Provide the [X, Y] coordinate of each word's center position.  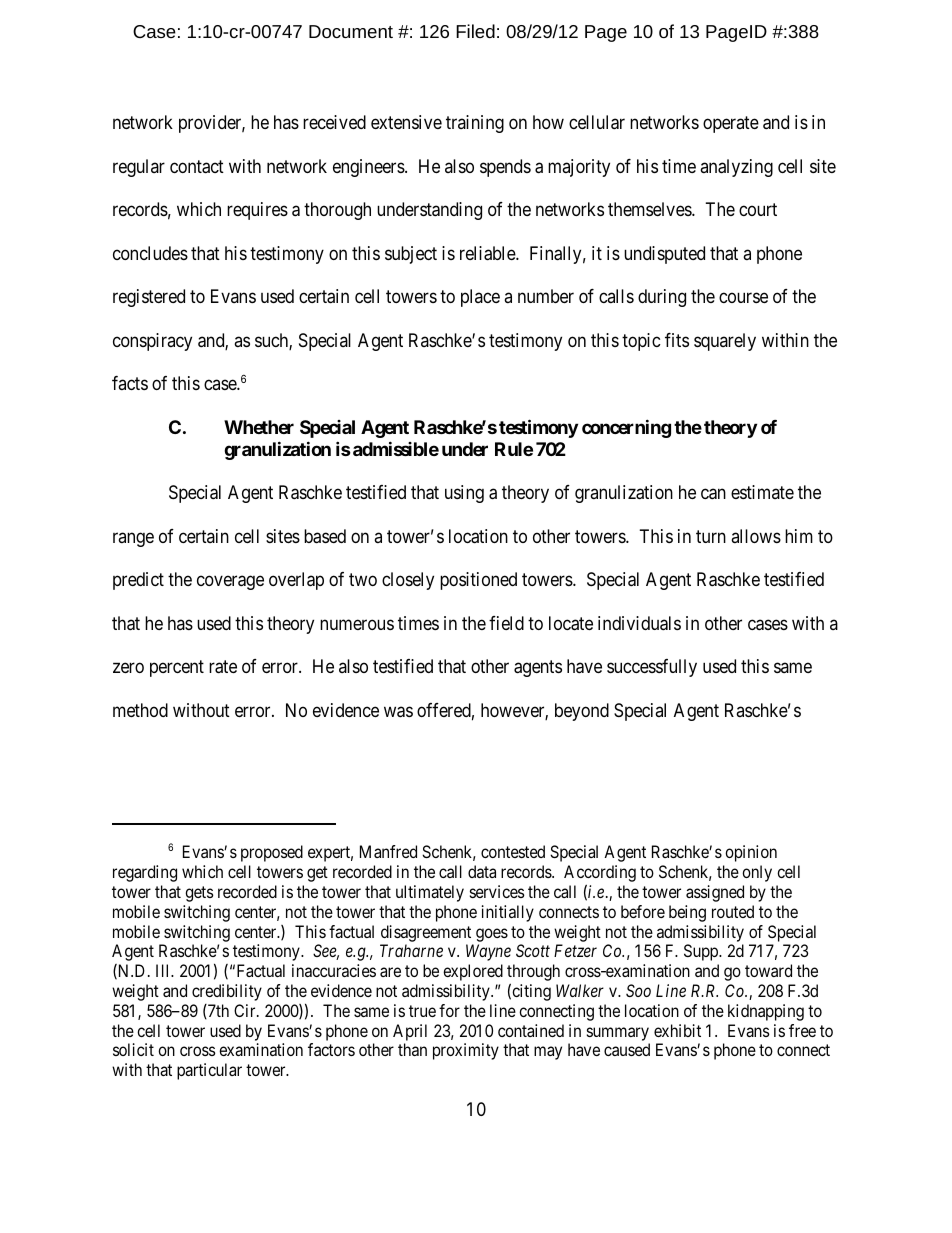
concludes [150, 253]
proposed [272, 853]
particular [209, 1071]
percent [177, 669]
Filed [475, 31]
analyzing [736, 168]
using [464, 494]
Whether [259, 427]
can [713, 494]
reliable [488, 253]
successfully [652, 668]
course [743, 298]
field [506, 623]
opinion [751, 853]
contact [197, 167]
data [482, 871]
